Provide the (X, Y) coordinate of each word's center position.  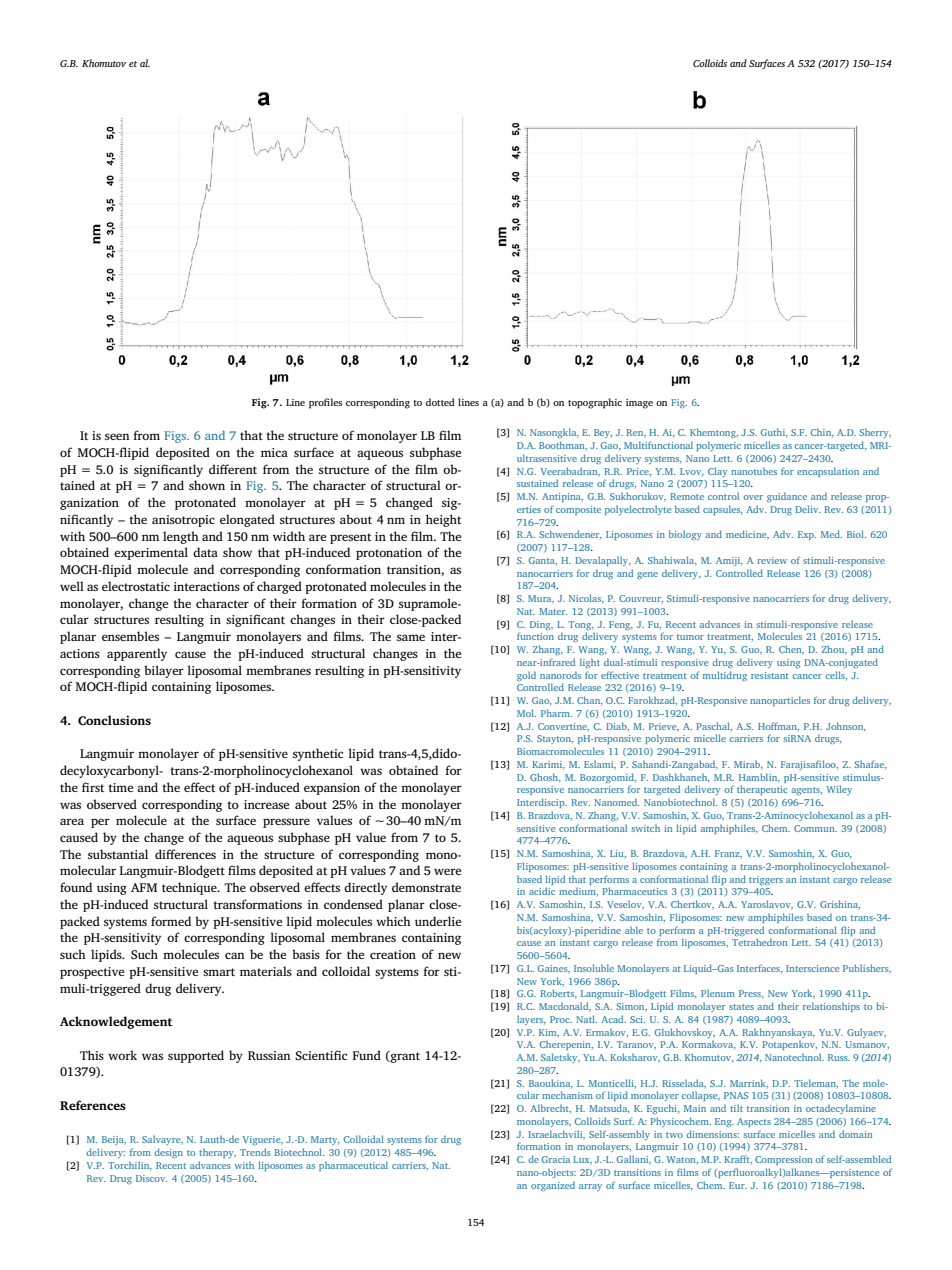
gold (526, 676)
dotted (440, 402)
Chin (822, 433)
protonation (389, 554)
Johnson (846, 727)
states (741, 1007)
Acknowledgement (116, 1022)
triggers (766, 880)
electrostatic (136, 586)
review (772, 560)
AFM (144, 887)
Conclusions (114, 720)
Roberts (558, 994)
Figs (176, 437)
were (447, 871)
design (168, 1153)
